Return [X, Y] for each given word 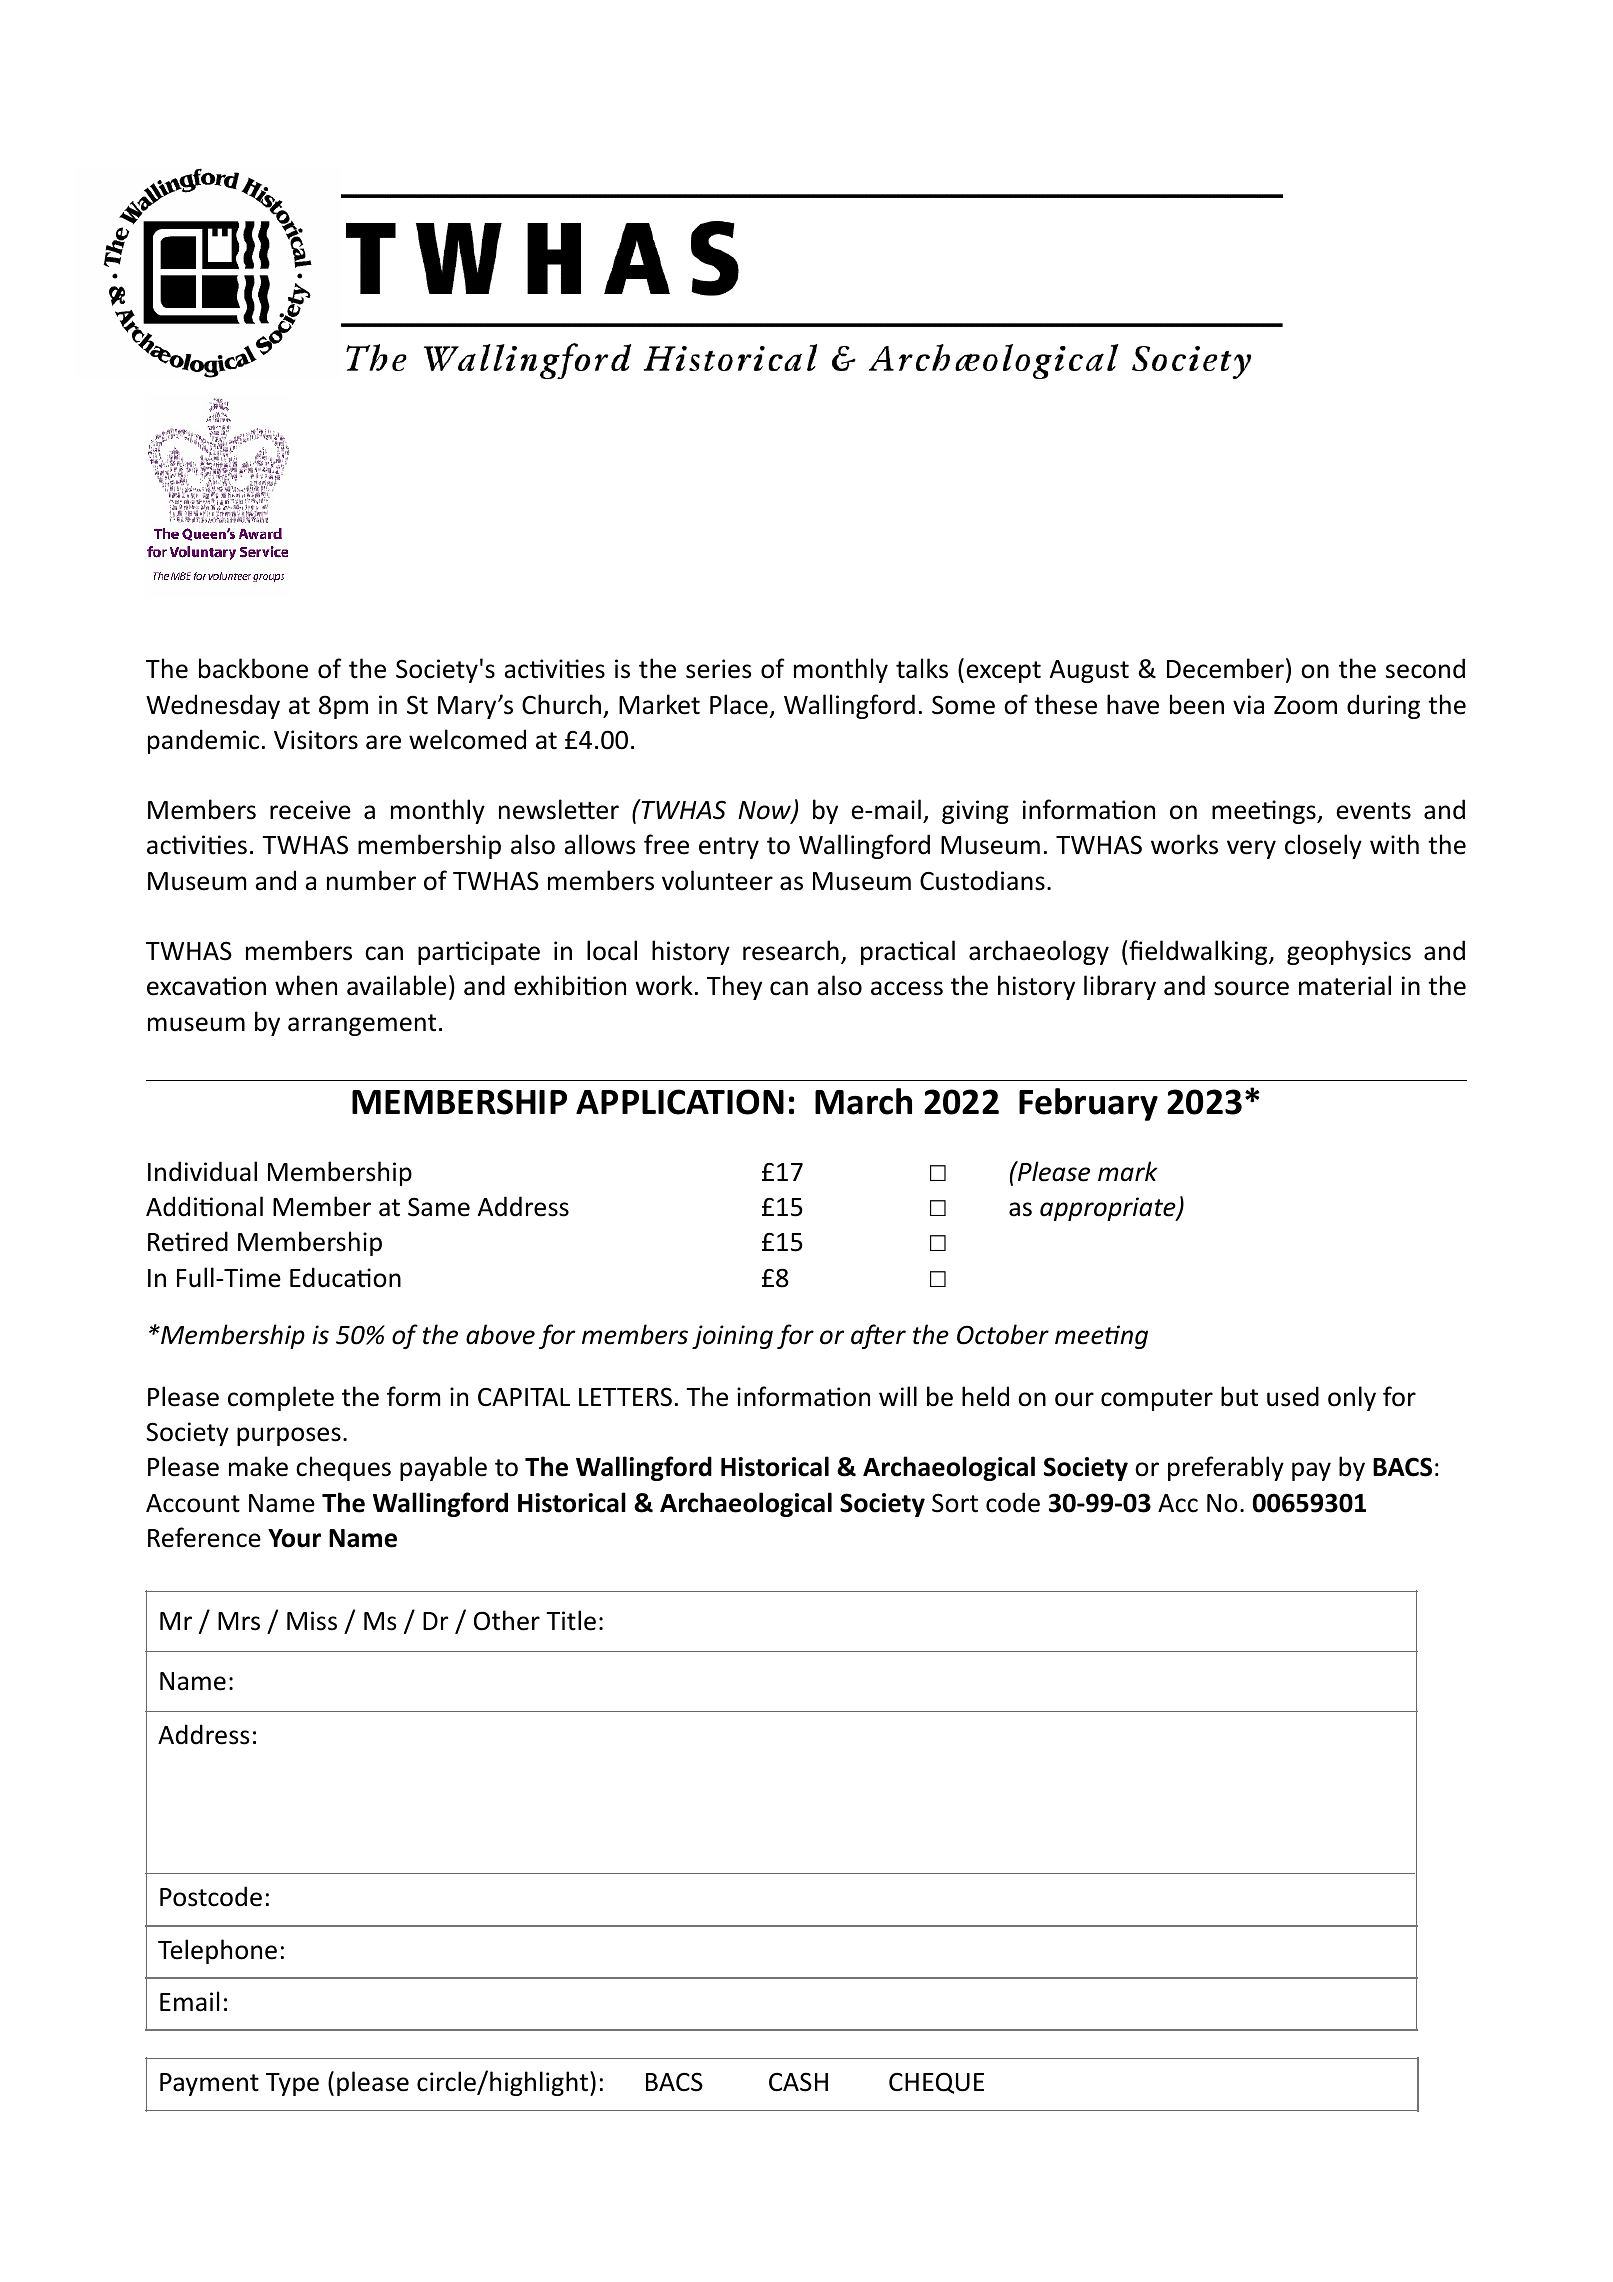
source [1251, 988]
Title [571, 1620]
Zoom [1305, 705]
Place [739, 704]
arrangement [362, 1025]
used [1293, 1396]
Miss [312, 1621]
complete [281, 1398]
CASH [798, 2082]
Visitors [316, 740]
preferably [1226, 1468]
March [863, 1101]
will [898, 1396]
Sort [955, 1503]
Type [292, 2084]
